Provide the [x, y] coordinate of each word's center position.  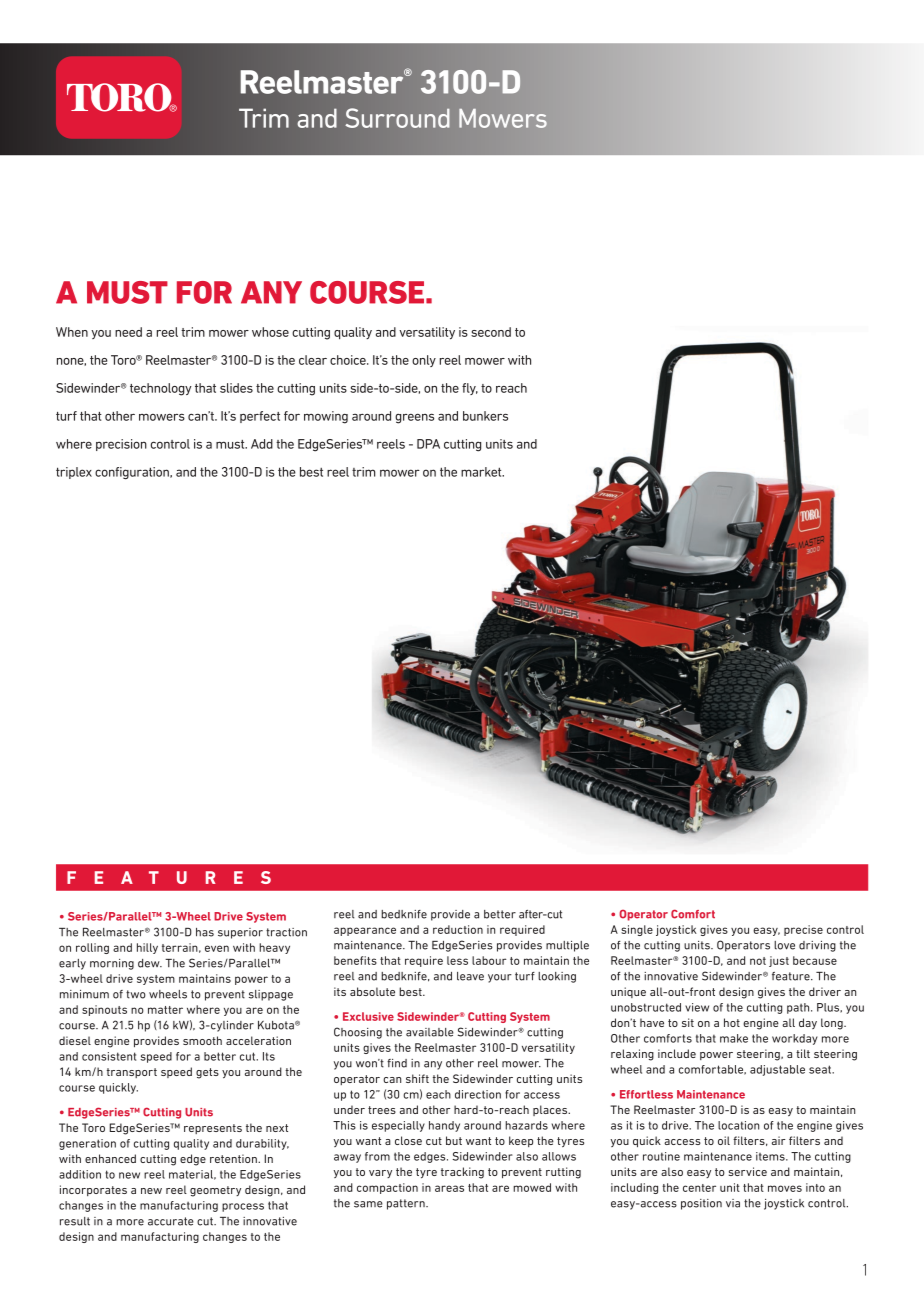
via [733, 1203]
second [491, 332]
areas [449, 1188]
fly [470, 389]
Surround [398, 118]
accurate [171, 1221]
